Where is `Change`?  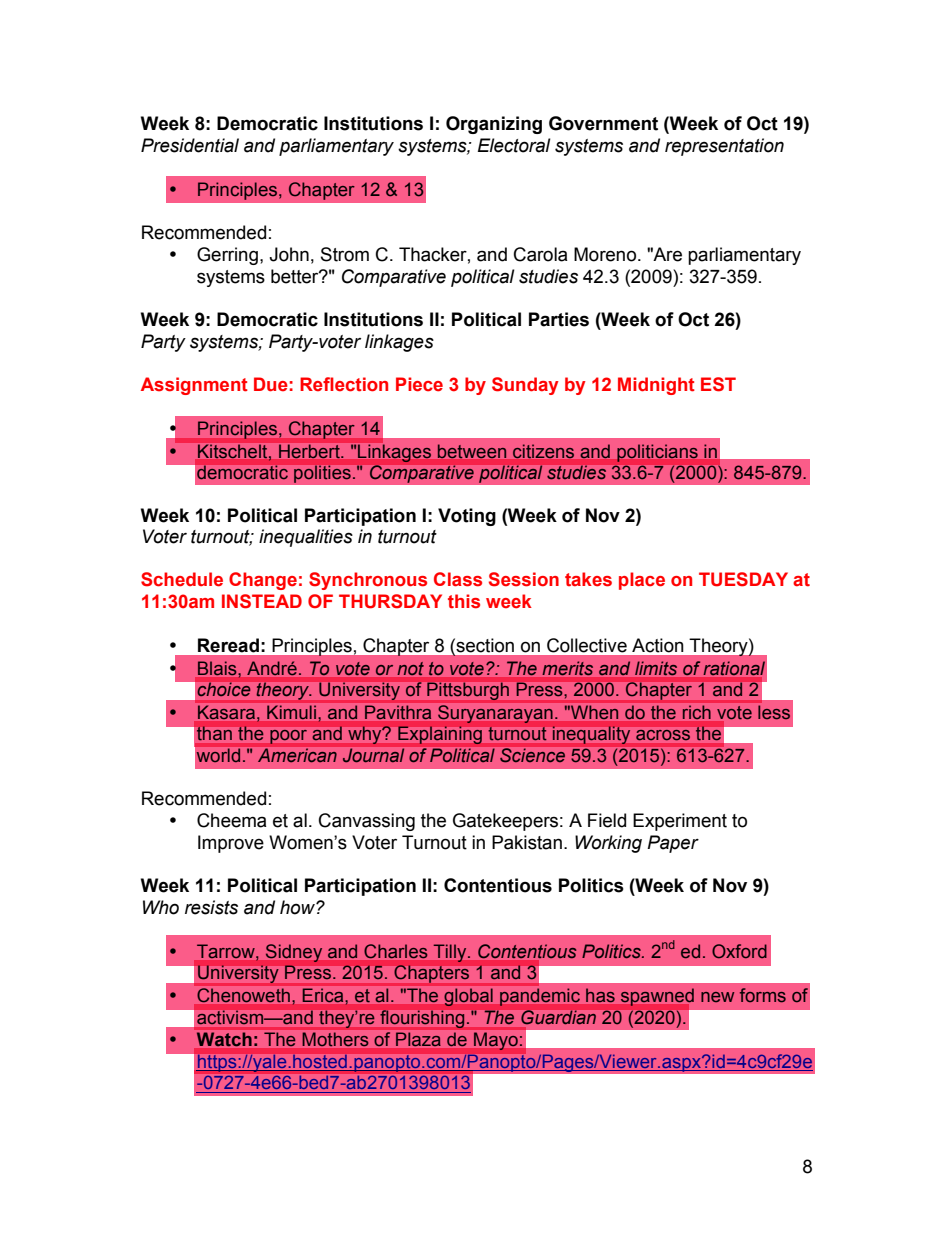 Change is located at coordinates (263, 581).
